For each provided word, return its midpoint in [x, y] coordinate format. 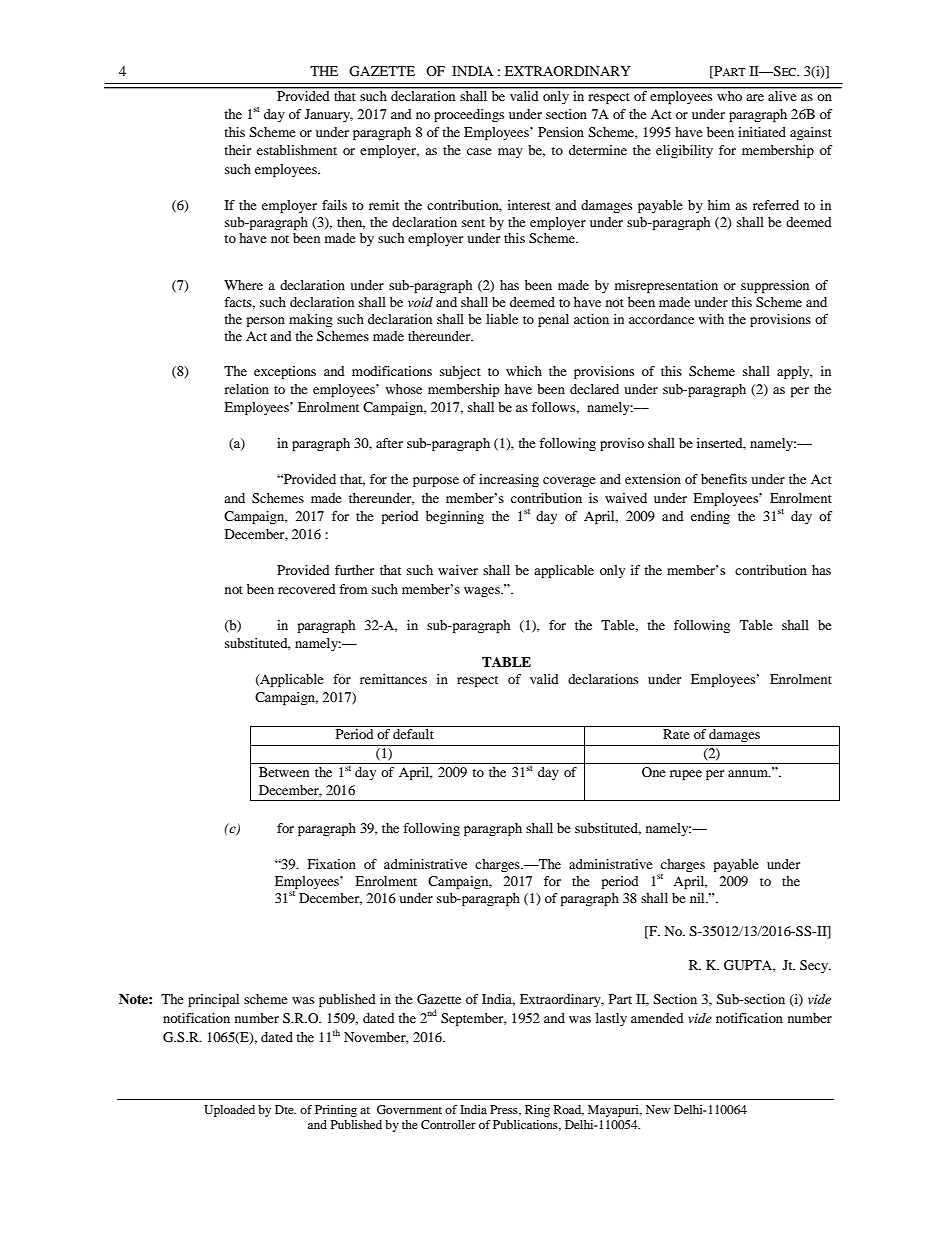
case [479, 151]
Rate [676, 734]
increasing [509, 480]
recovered [307, 589]
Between [284, 772]
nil [698, 898]
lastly [611, 1019]
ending [710, 517]
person [266, 322]
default [413, 734]
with [711, 319]
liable [502, 319]
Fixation [331, 864]
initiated [762, 132]
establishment [297, 150]
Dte [285, 1109]
